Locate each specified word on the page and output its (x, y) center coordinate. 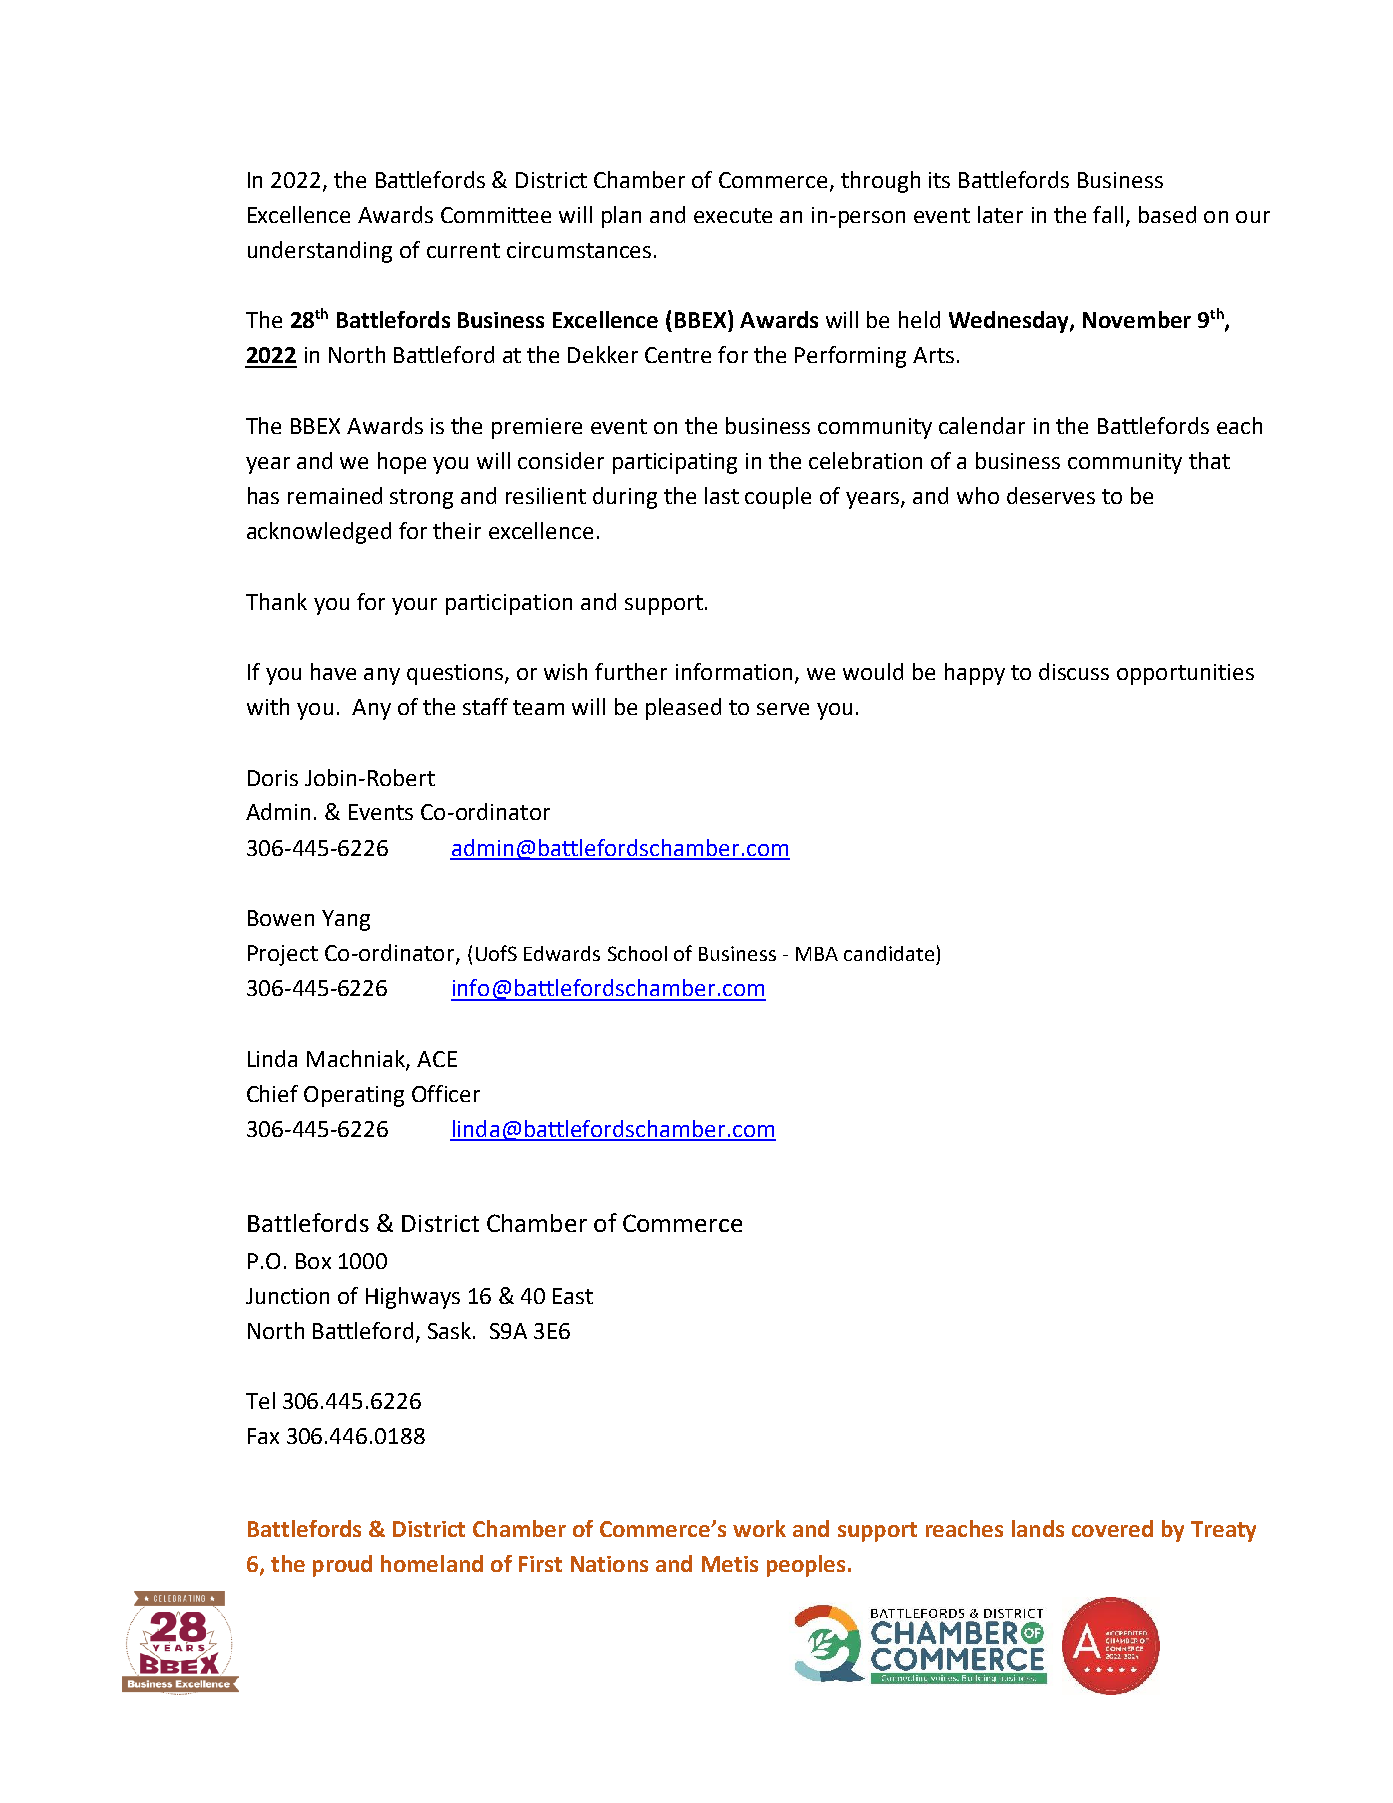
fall (1108, 214)
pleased (683, 709)
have (333, 671)
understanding (320, 252)
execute (733, 215)
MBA (817, 954)
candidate (889, 953)
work (759, 1528)
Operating (354, 1096)
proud (342, 1566)
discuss (1074, 671)
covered (1112, 1528)
